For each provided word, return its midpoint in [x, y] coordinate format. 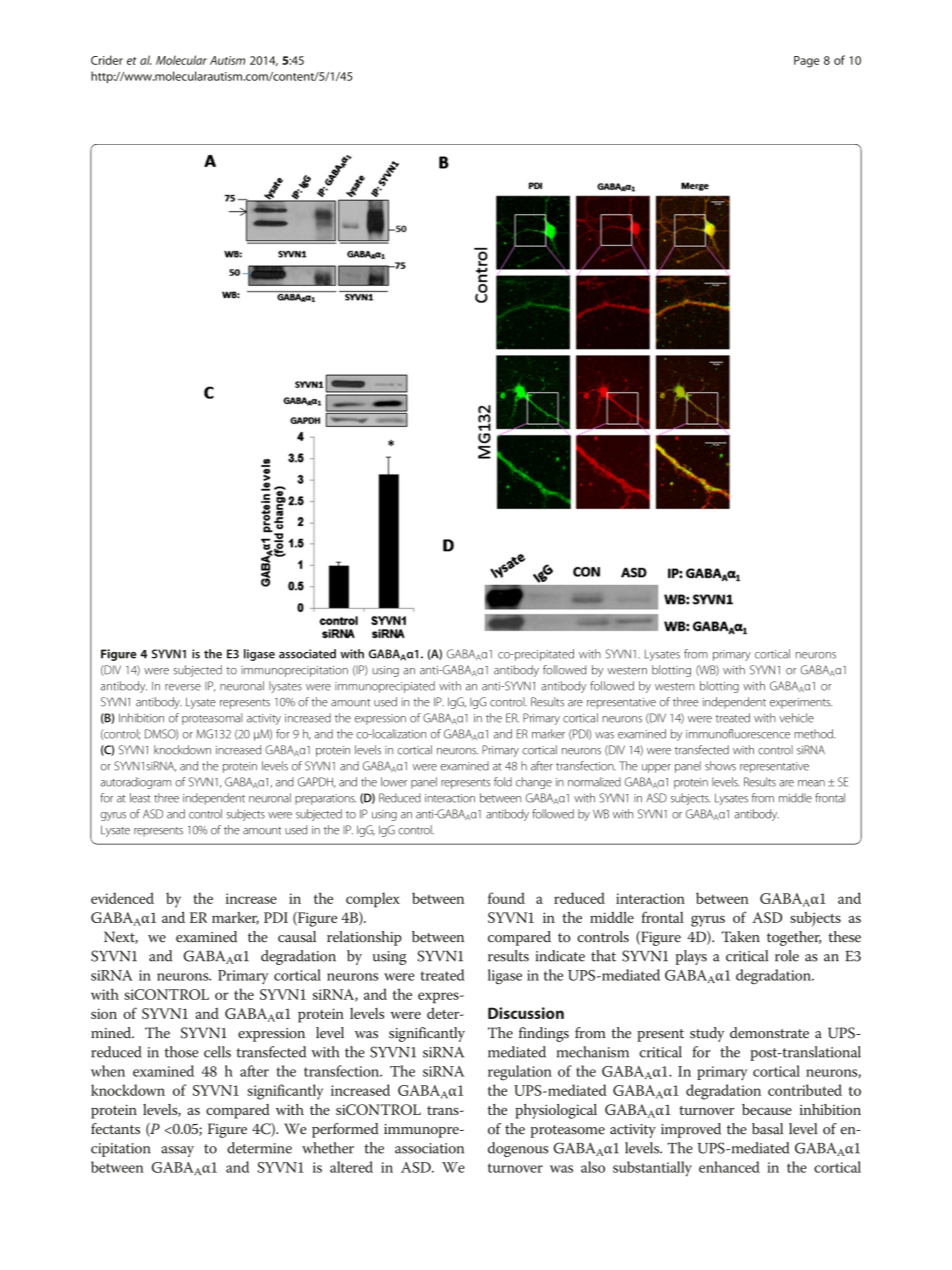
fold [503, 782]
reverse [183, 687]
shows [720, 766]
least [140, 798]
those [182, 1052]
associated [307, 654]
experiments [801, 703]
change [534, 783]
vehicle [796, 718]
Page [806, 62]
